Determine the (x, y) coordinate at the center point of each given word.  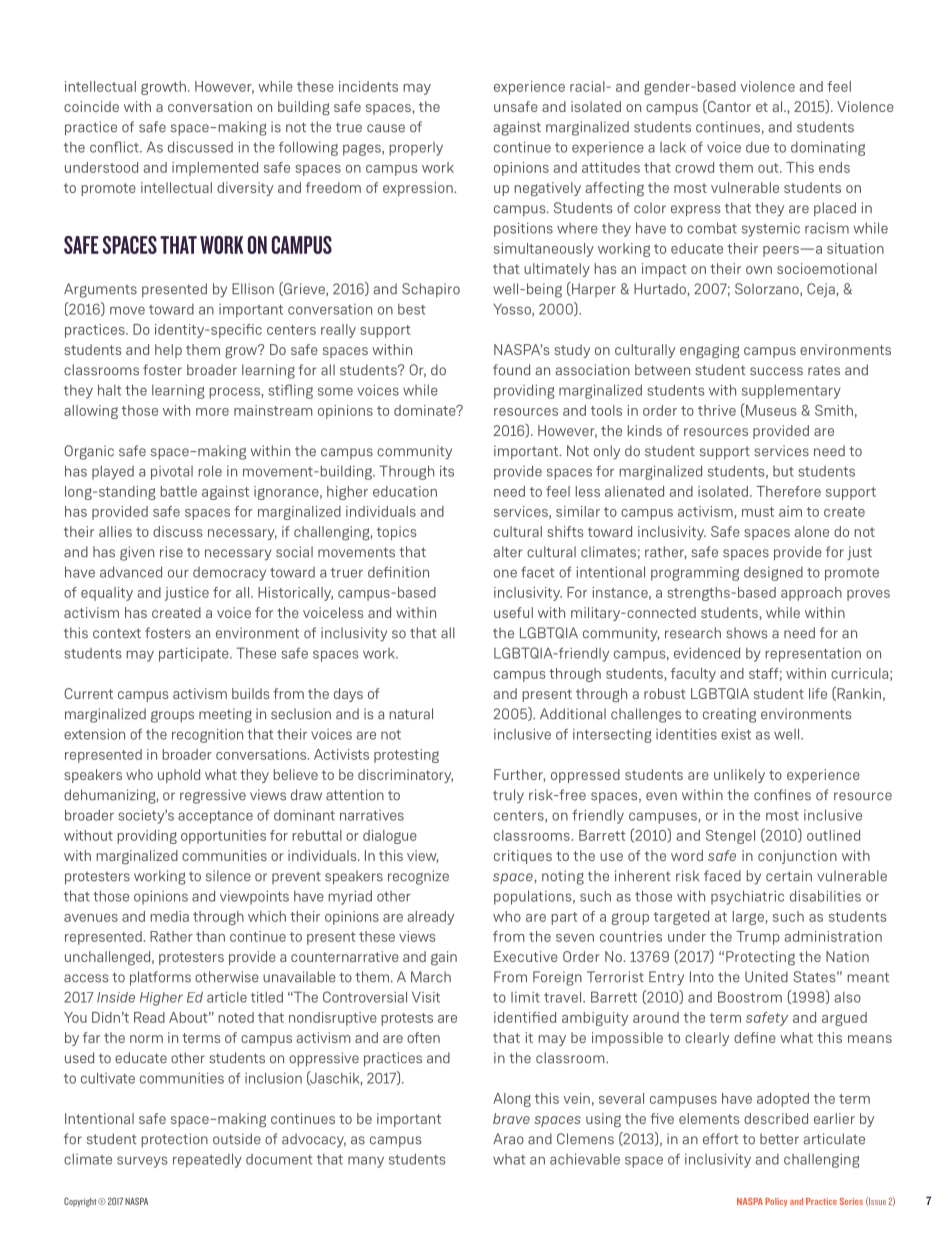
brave (511, 1118)
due (757, 147)
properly (416, 149)
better (779, 1139)
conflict (115, 147)
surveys (142, 1162)
